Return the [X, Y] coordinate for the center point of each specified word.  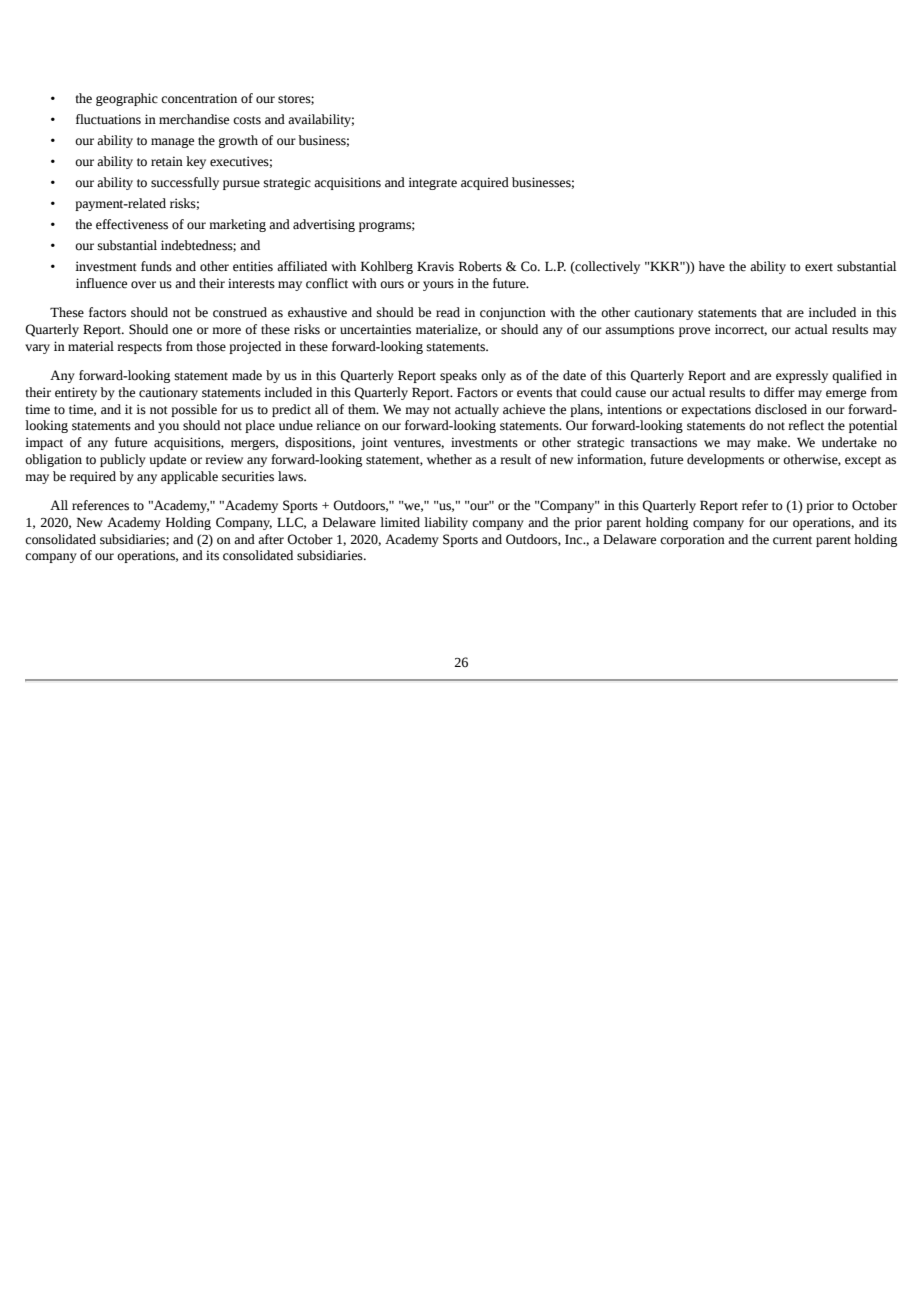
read [448, 312]
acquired [485, 183]
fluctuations [108, 119]
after [271, 539]
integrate [432, 183]
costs [247, 120]
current [792, 540]
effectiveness [132, 224]
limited [400, 522]
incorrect [741, 330]
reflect [806, 425]
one [182, 331]
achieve [524, 409]
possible [194, 410]
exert [819, 267]
